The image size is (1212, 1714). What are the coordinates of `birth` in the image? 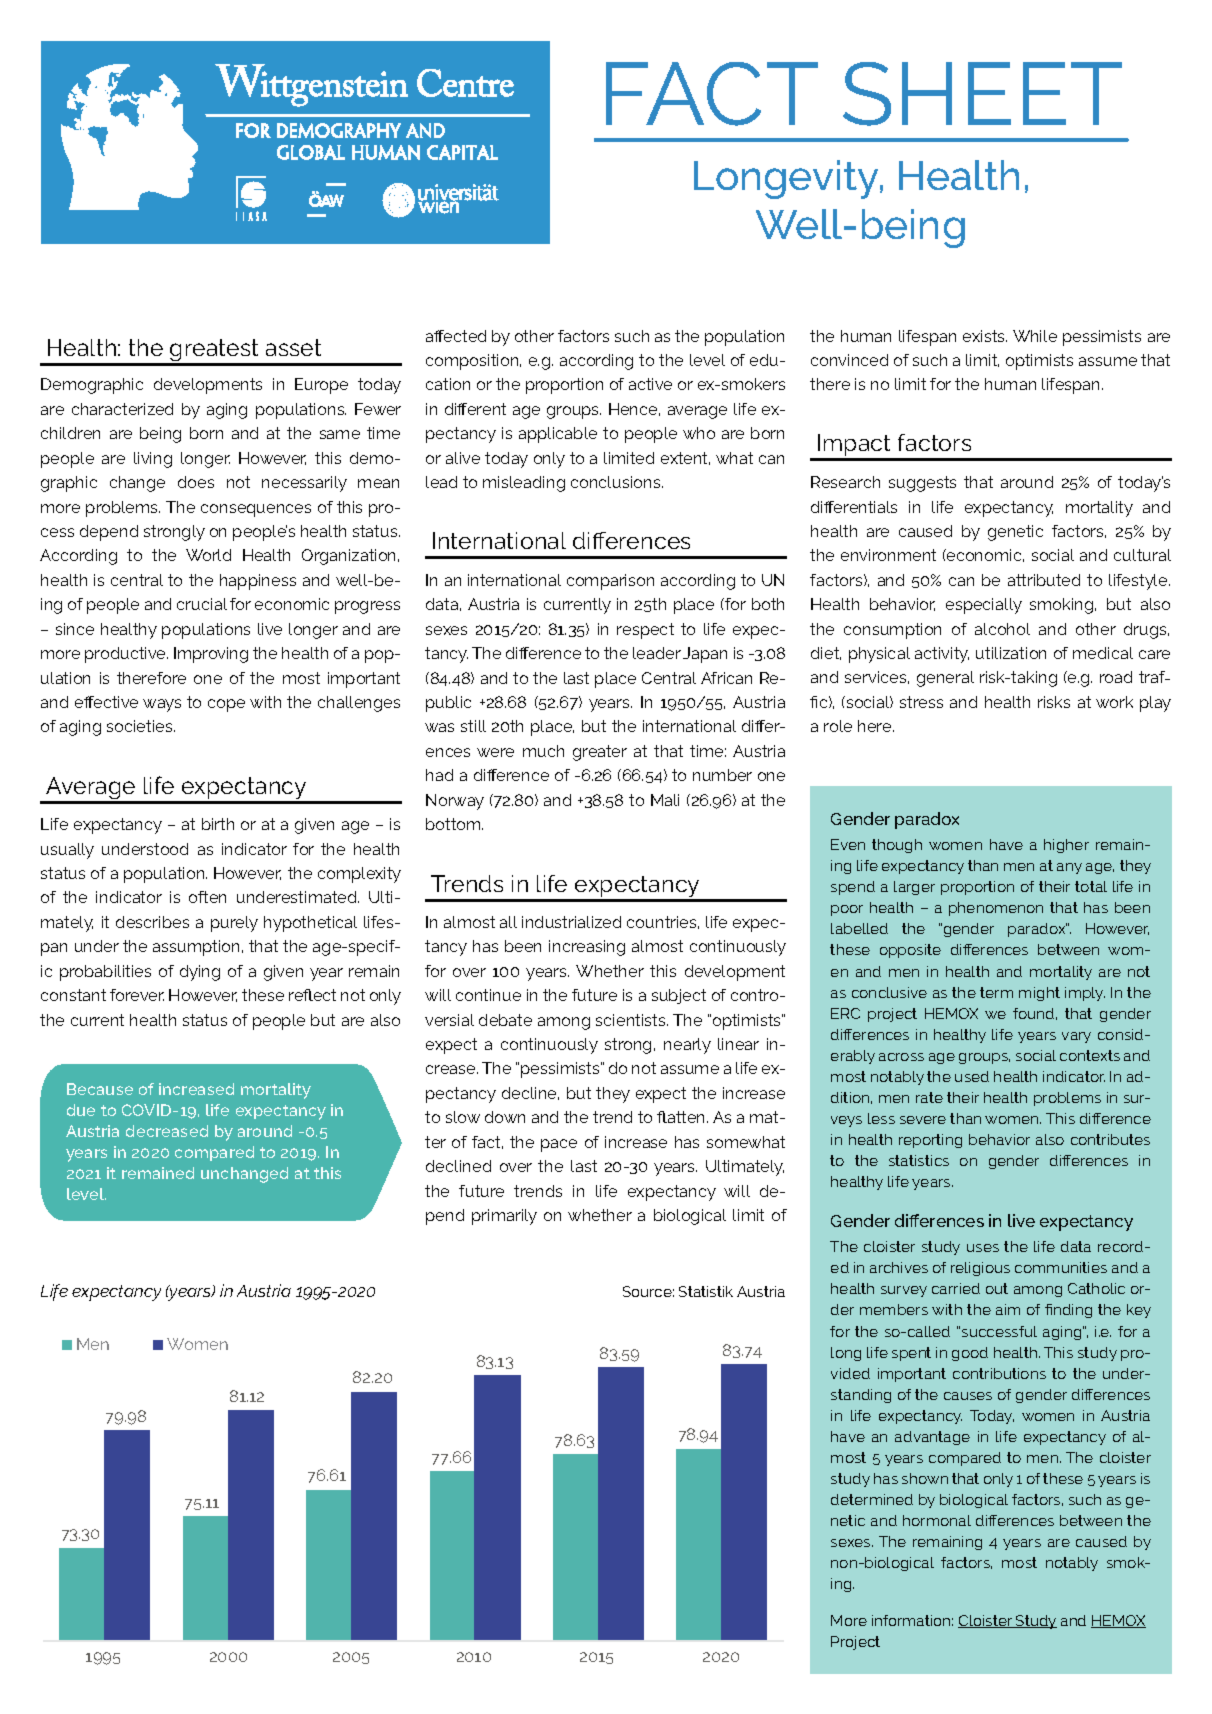 It's located at (218, 824).
